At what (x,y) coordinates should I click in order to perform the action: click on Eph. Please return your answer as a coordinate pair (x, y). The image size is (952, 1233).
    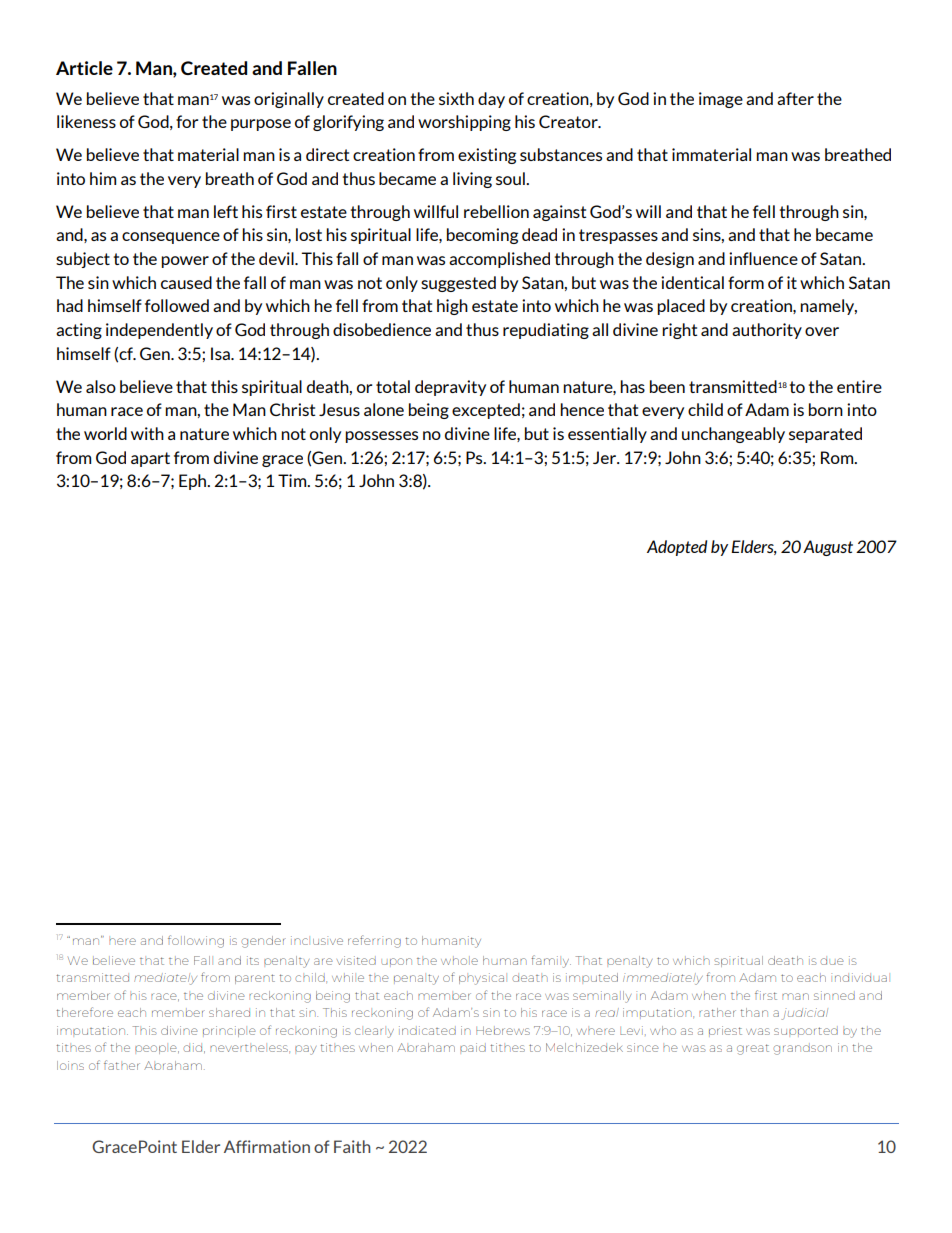
    Looking at the image, I should click on (193, 482).
